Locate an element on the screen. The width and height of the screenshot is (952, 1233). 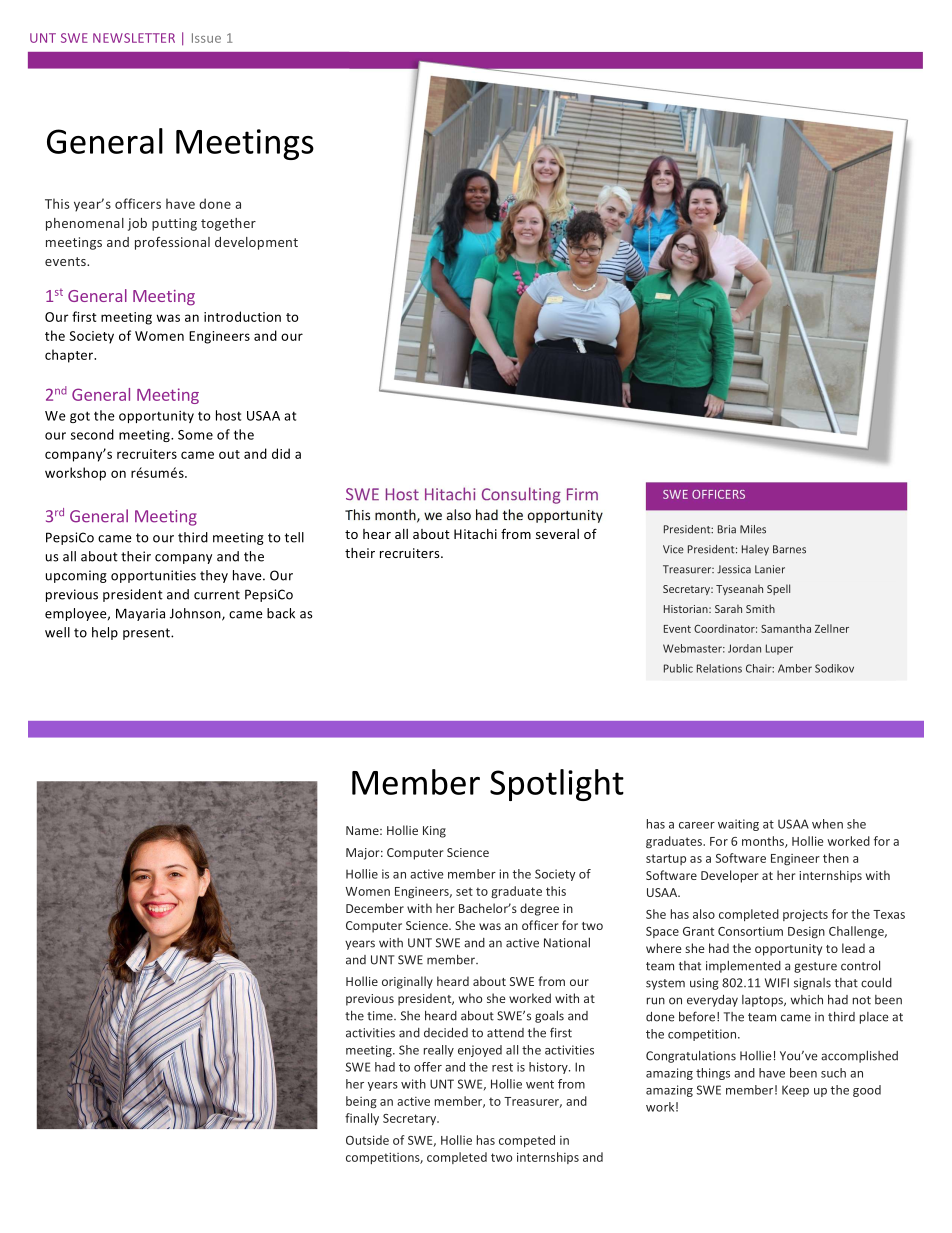
several is located at coordinates (557, 534).
